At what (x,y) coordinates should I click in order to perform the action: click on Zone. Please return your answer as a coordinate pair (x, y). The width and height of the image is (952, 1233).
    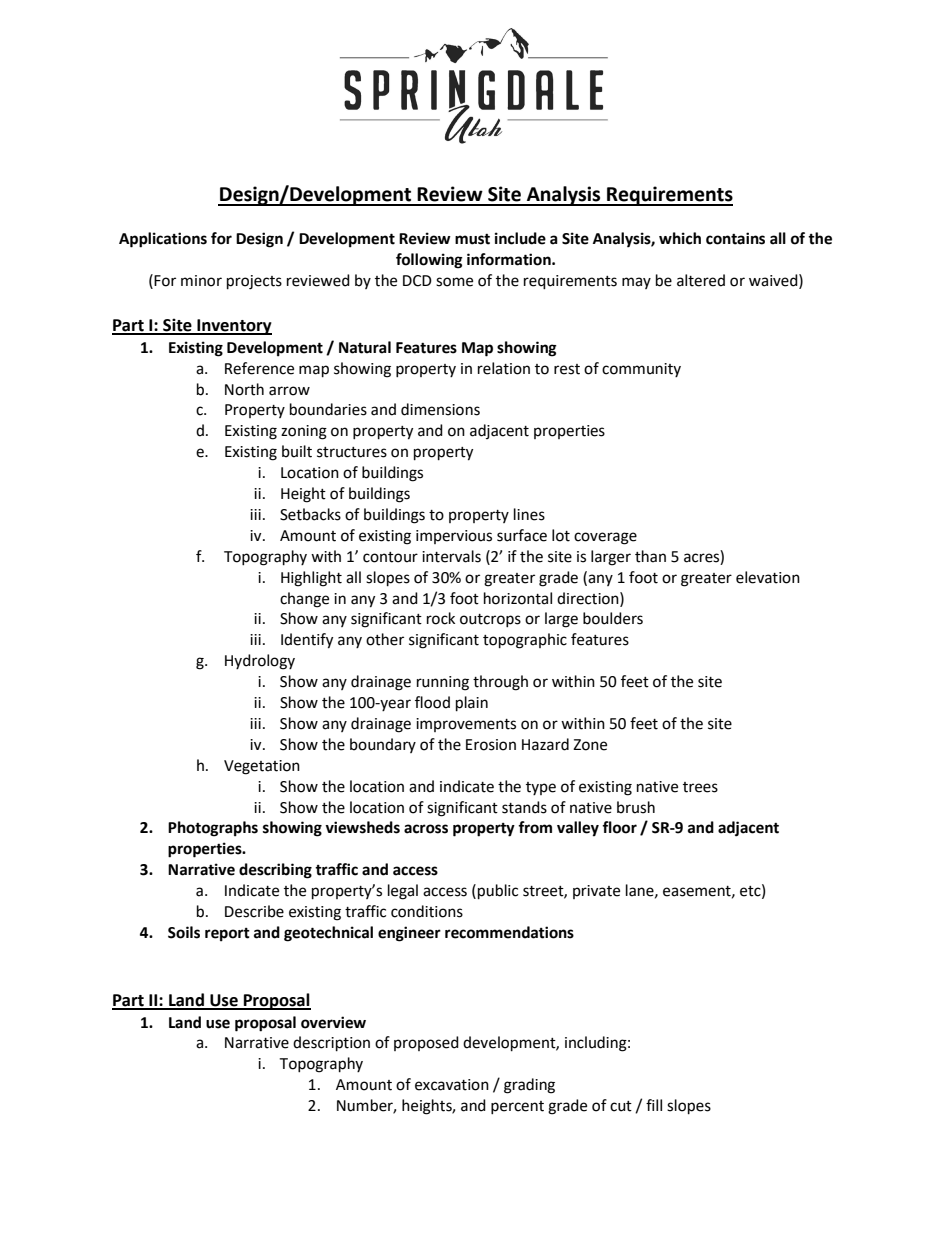
    Looking at the image, I should click on (590, 745).
